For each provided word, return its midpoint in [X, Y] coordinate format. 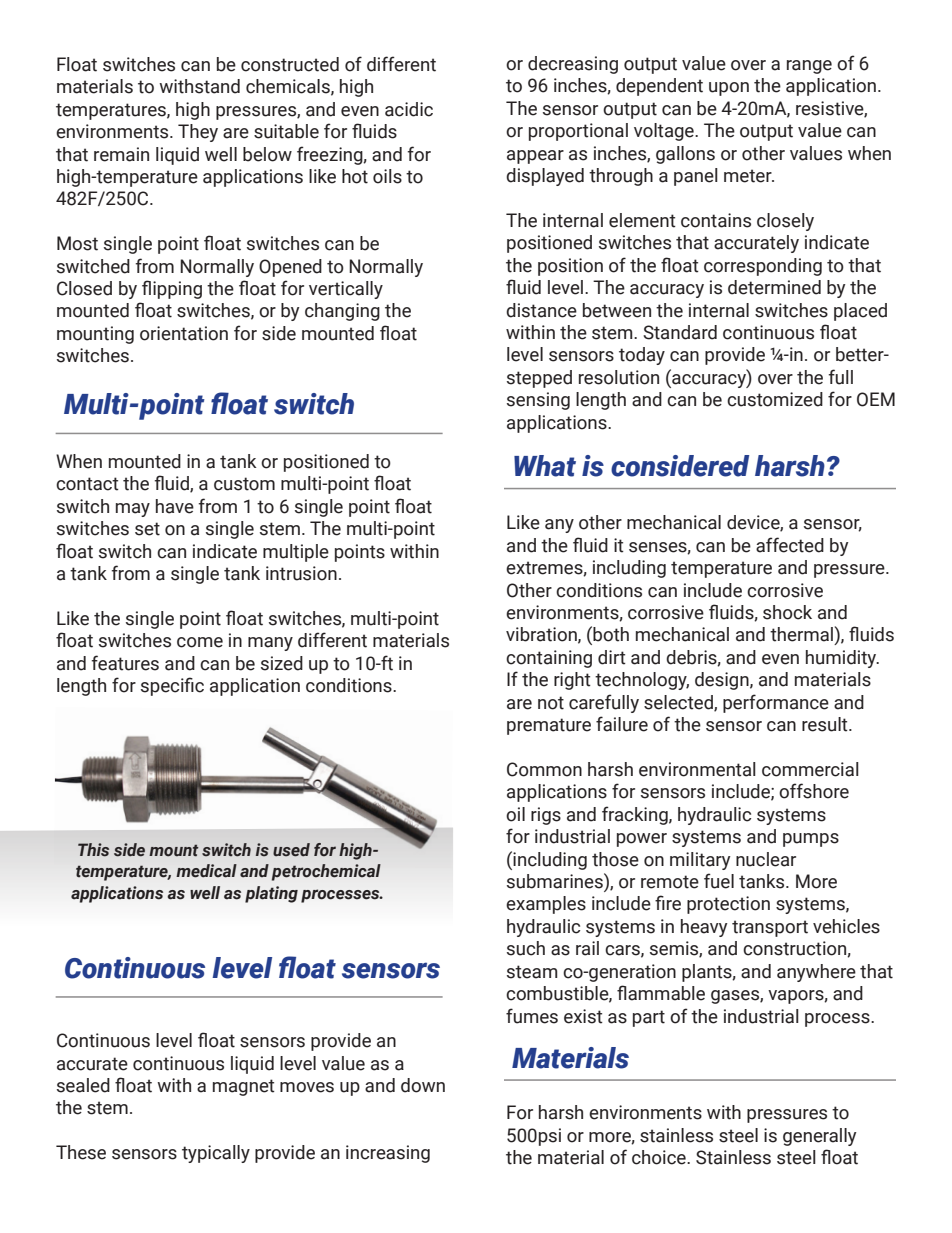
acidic [409, 109]
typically [216, 1154]
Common [544, 769]
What [545, 466]
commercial [810, 769]
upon [729, 89]
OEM [876, 399]
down [423, 1085]
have [175, 506]
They [198, 133]
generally [819, 1137]
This [93, 850]
